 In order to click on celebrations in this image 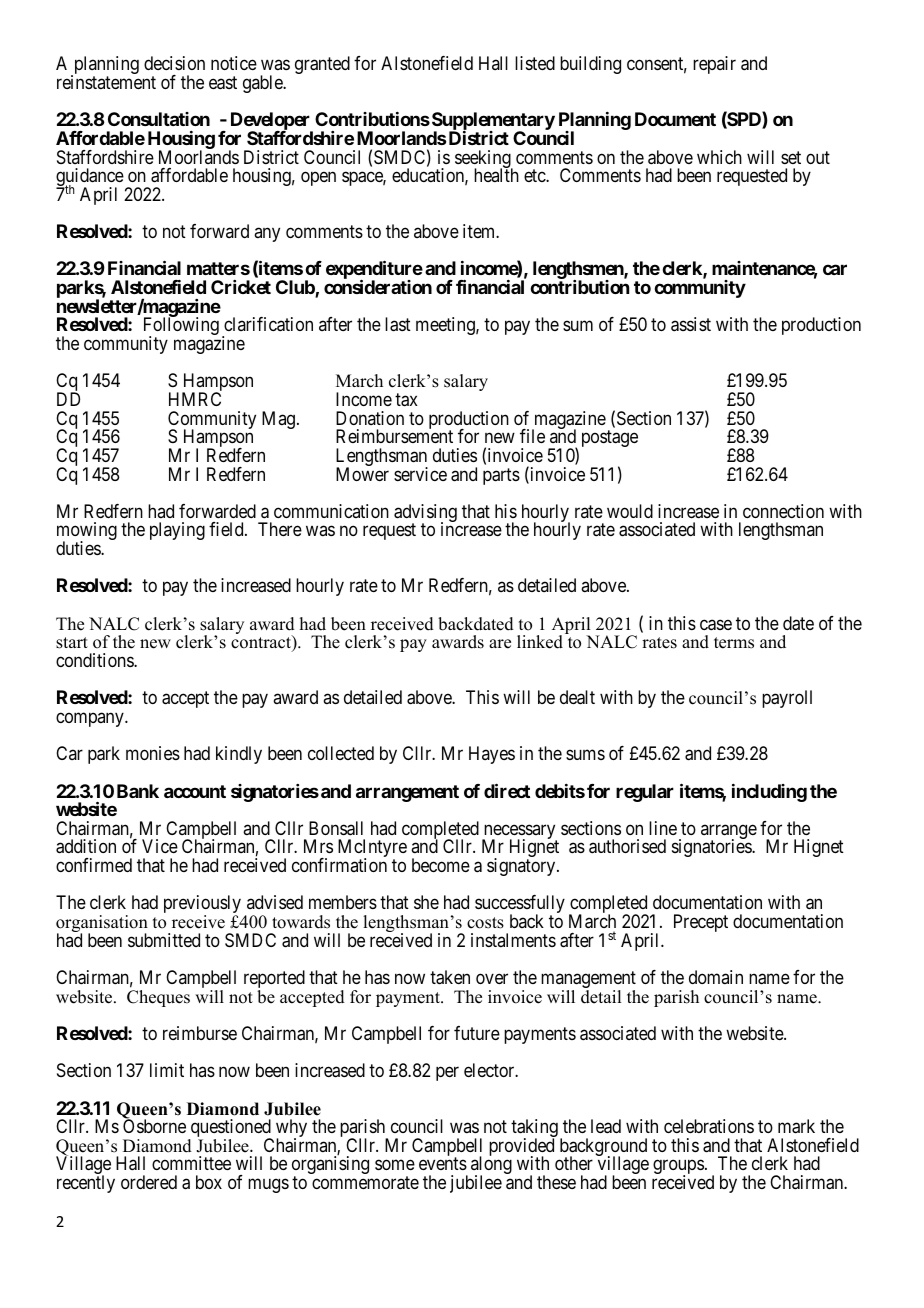, I will do `click(709, 1126)`.
